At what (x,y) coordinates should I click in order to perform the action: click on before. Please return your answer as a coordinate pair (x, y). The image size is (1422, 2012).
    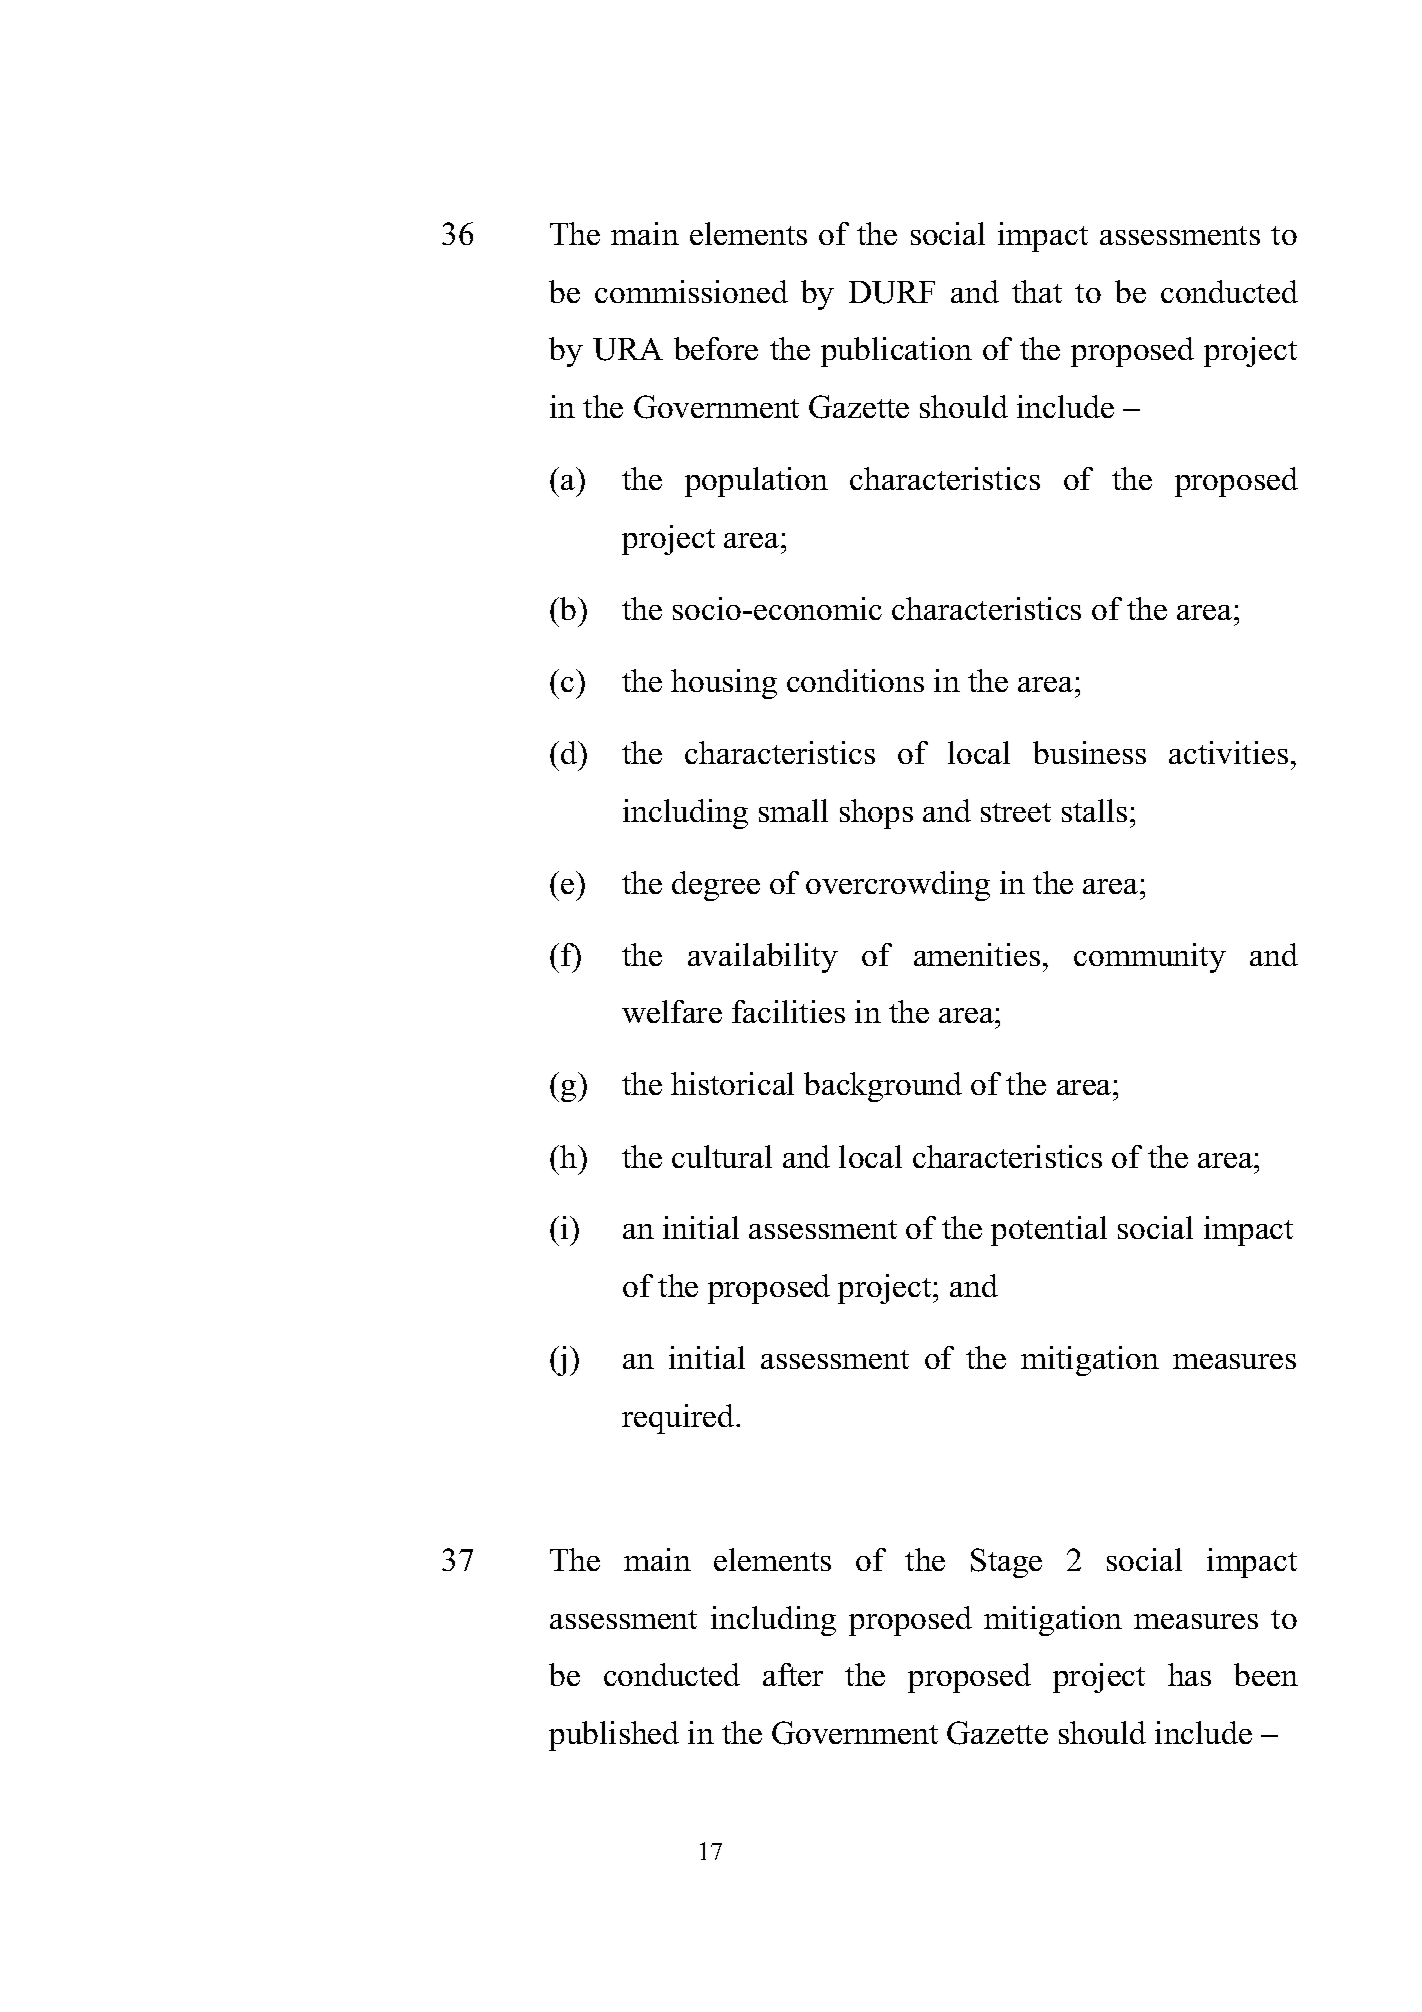
    Looking at the image, I should click on (716, 348).
